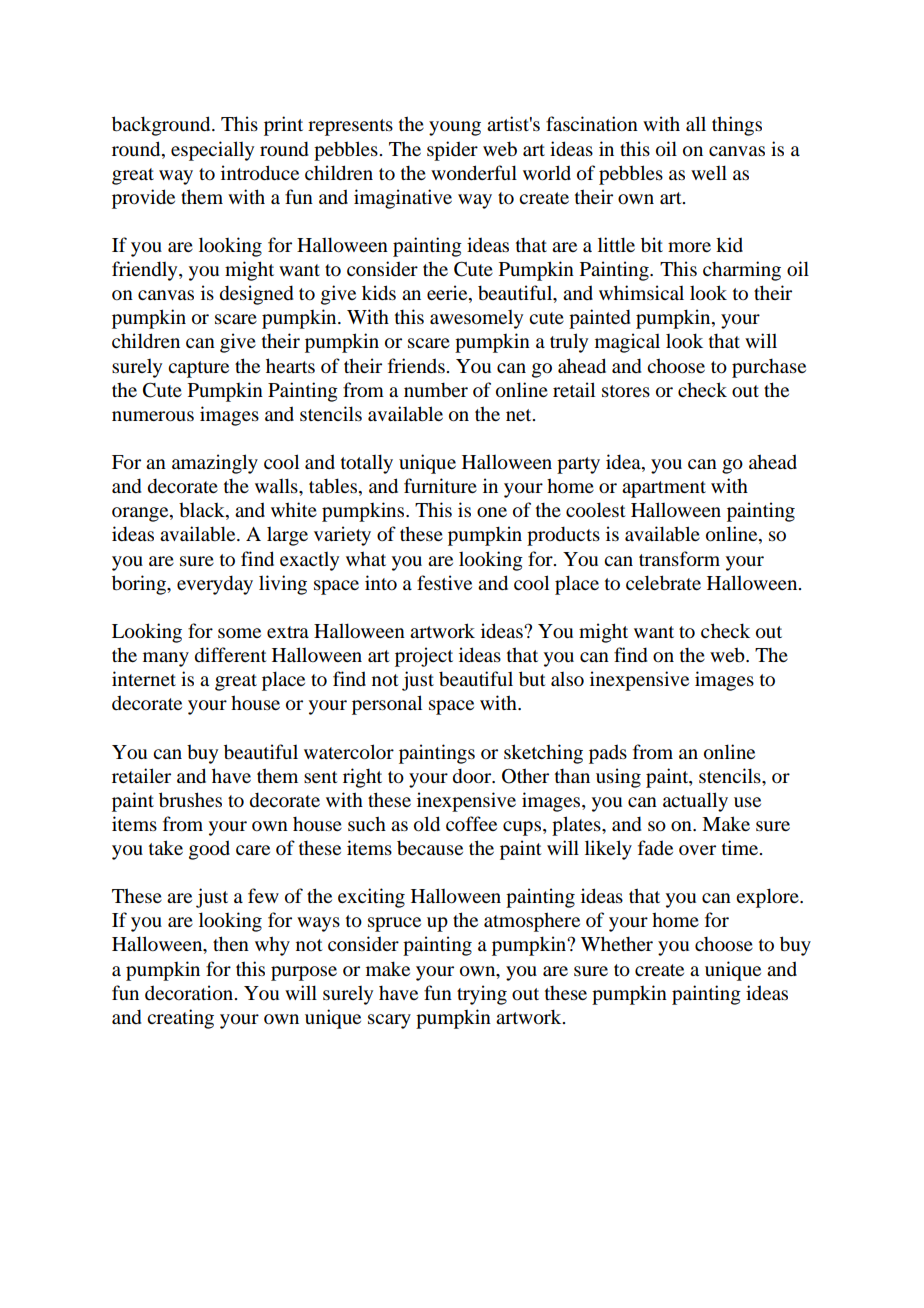 Image resolution: width=924 pixels, height=1308 pixels. Describe the element at coordinates (627, 343) in the screenshot. I see `magical` at that location.
